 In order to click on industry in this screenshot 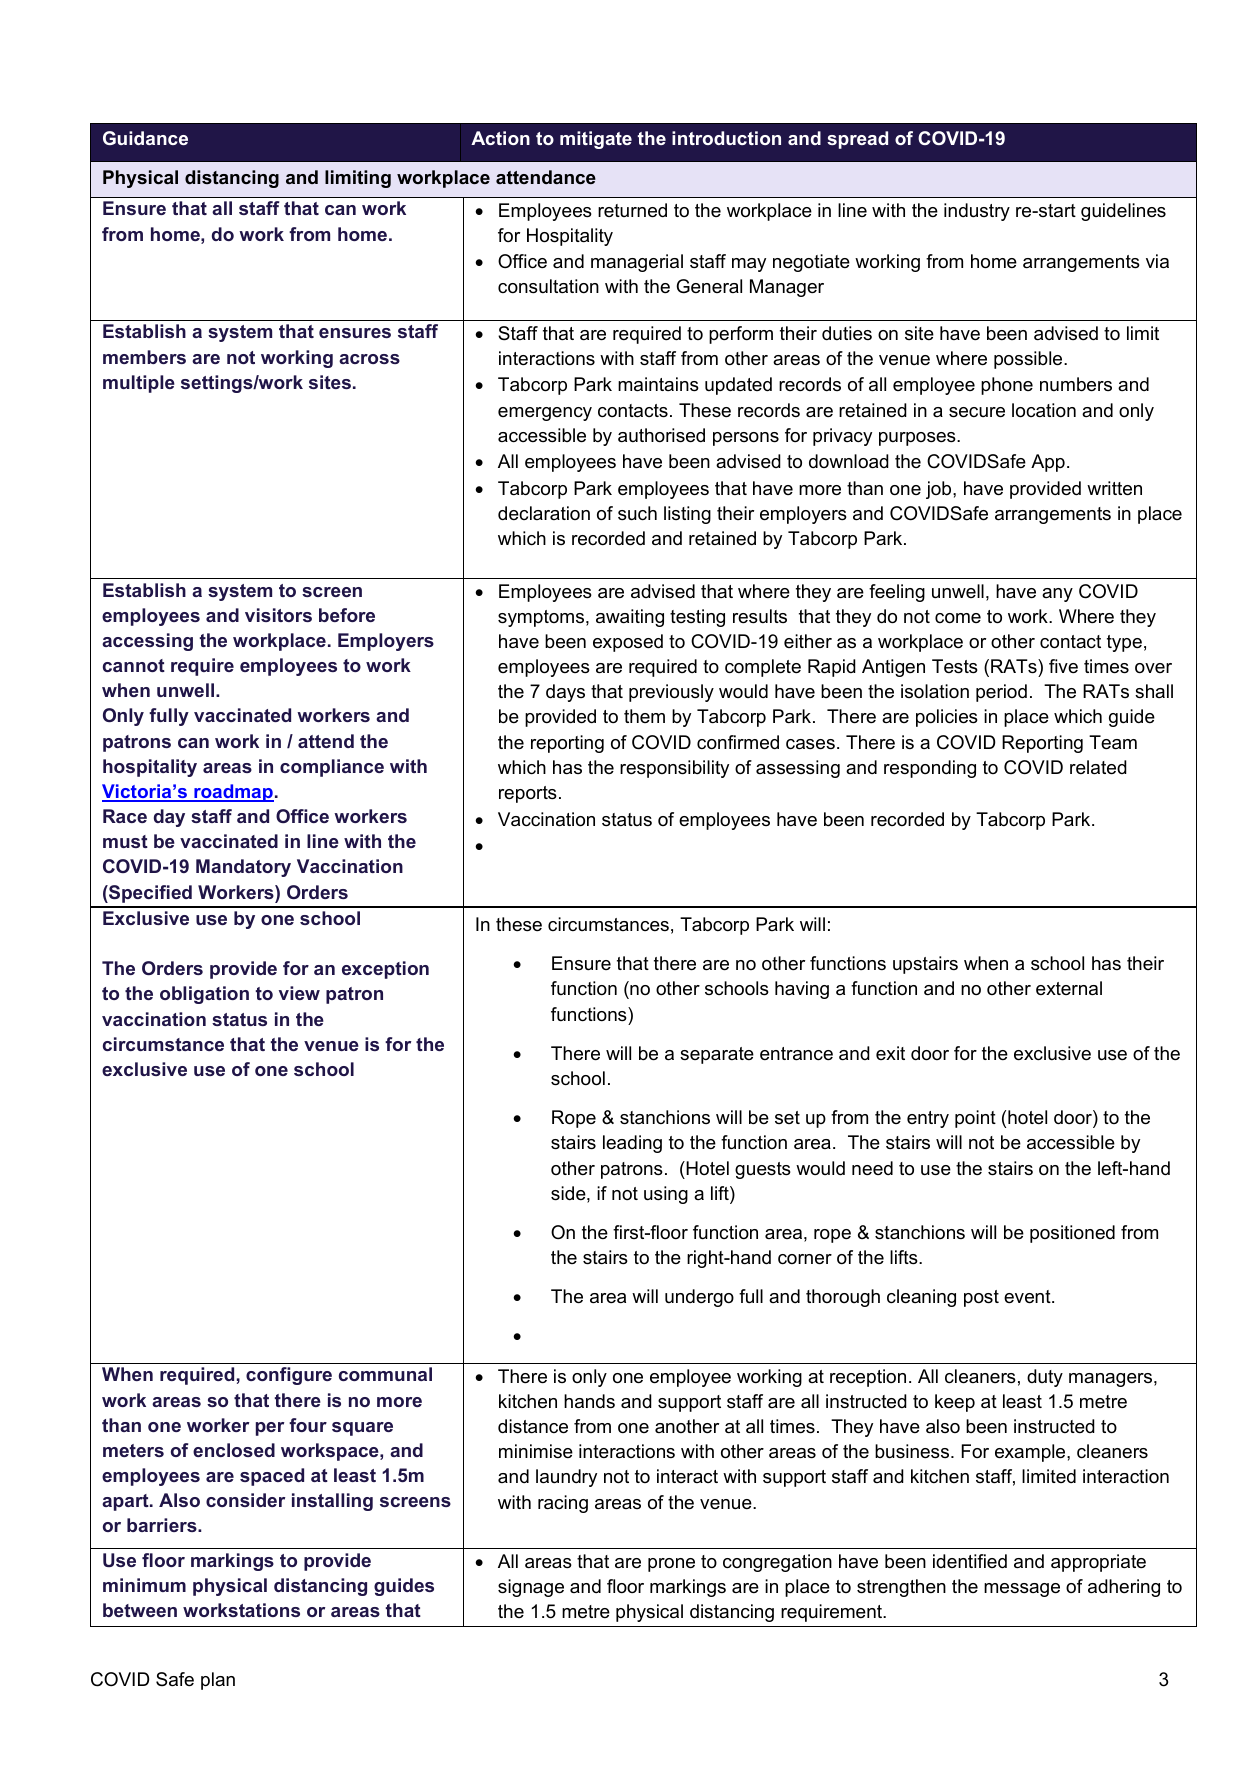, I will do `click(977, 212)`.
